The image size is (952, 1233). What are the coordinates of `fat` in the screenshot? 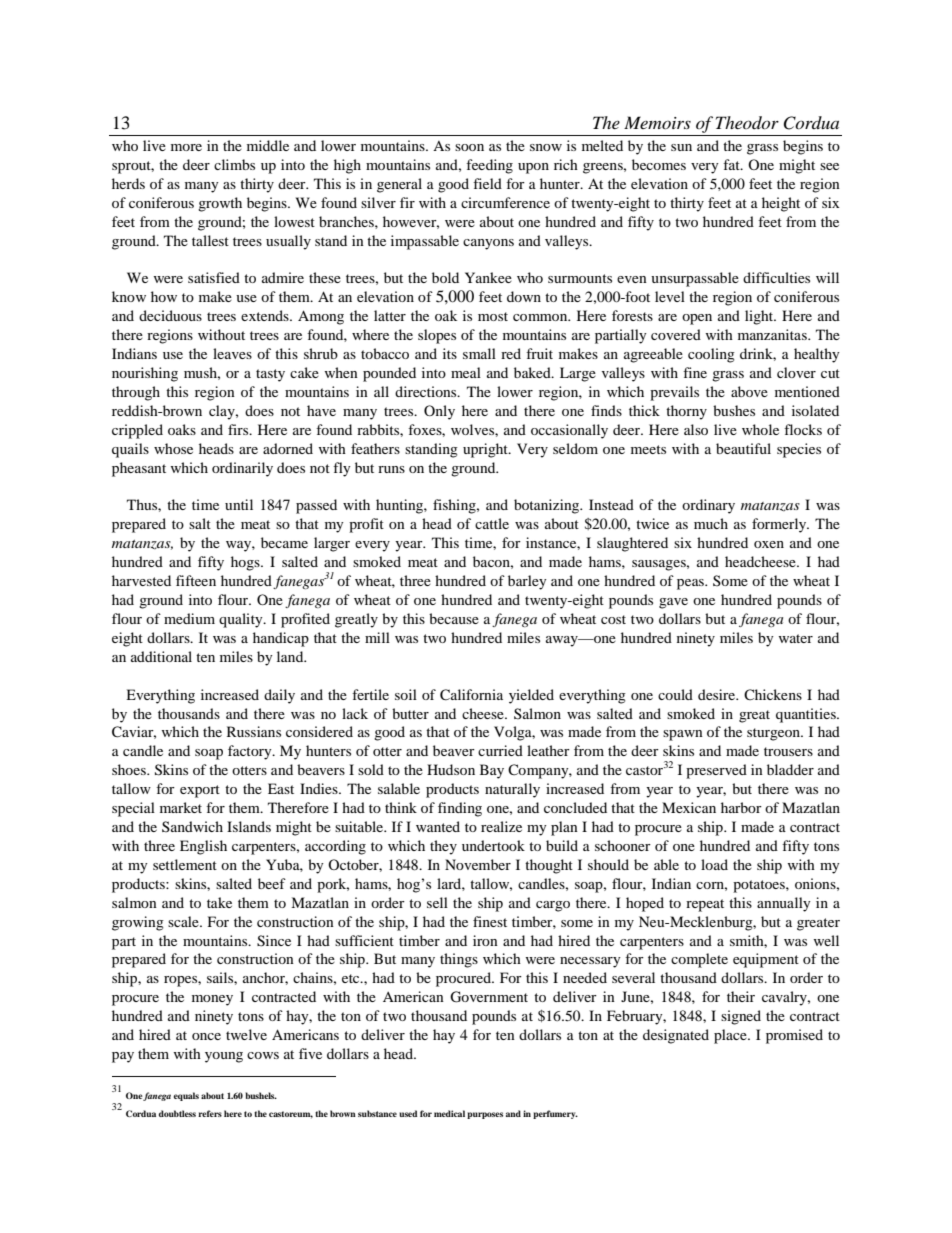 It's located at (732, 164).
